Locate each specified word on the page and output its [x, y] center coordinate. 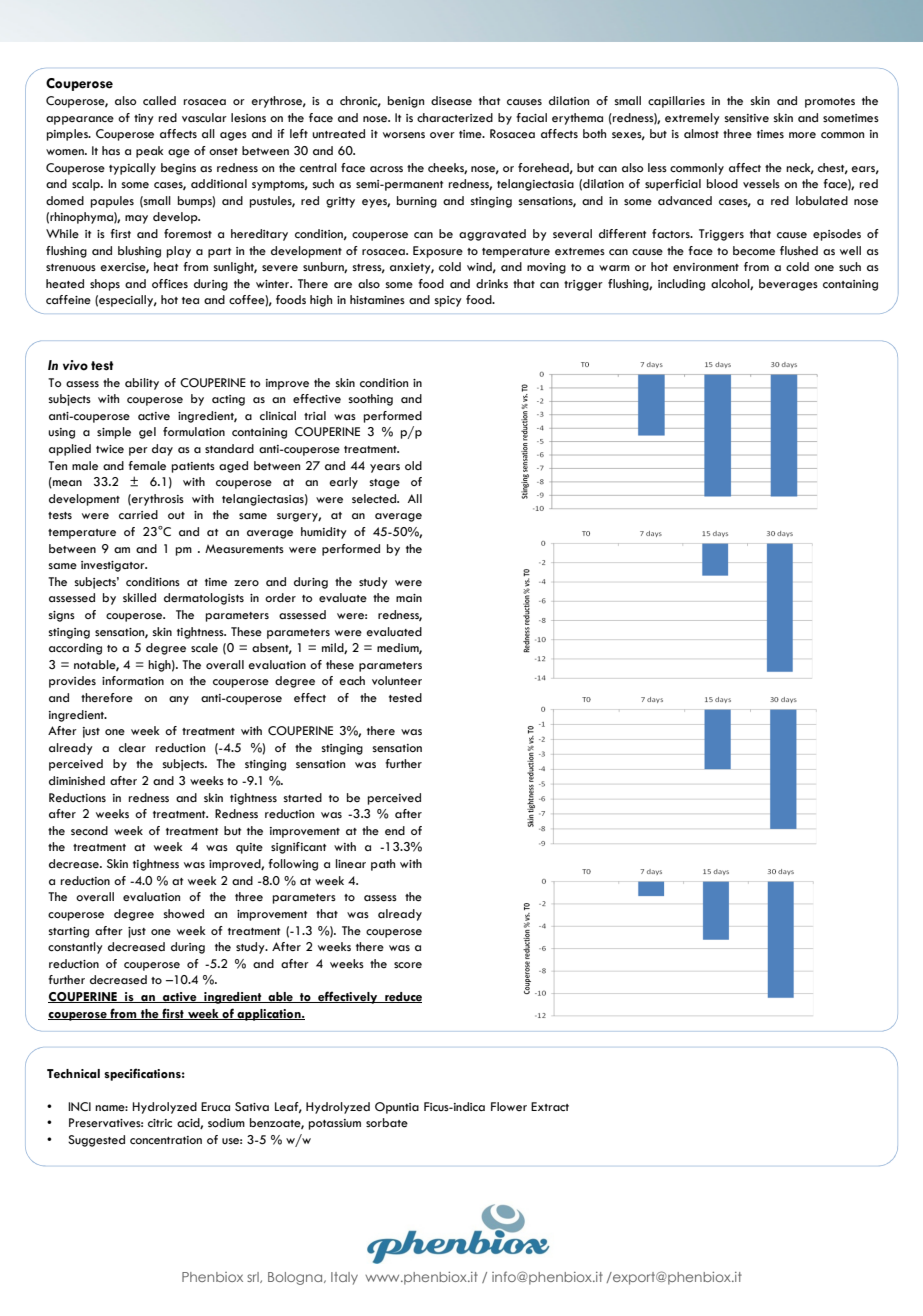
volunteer [397, 681]
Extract [550, 1106]
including [681, 285]
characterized [455, 118]
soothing [371, 400]
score [408, 965]
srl [254, 1277]
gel [147, 433]
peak [149, 152]
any [179, 700]
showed [184, 914]
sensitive [747, 118]
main [409, 598]
